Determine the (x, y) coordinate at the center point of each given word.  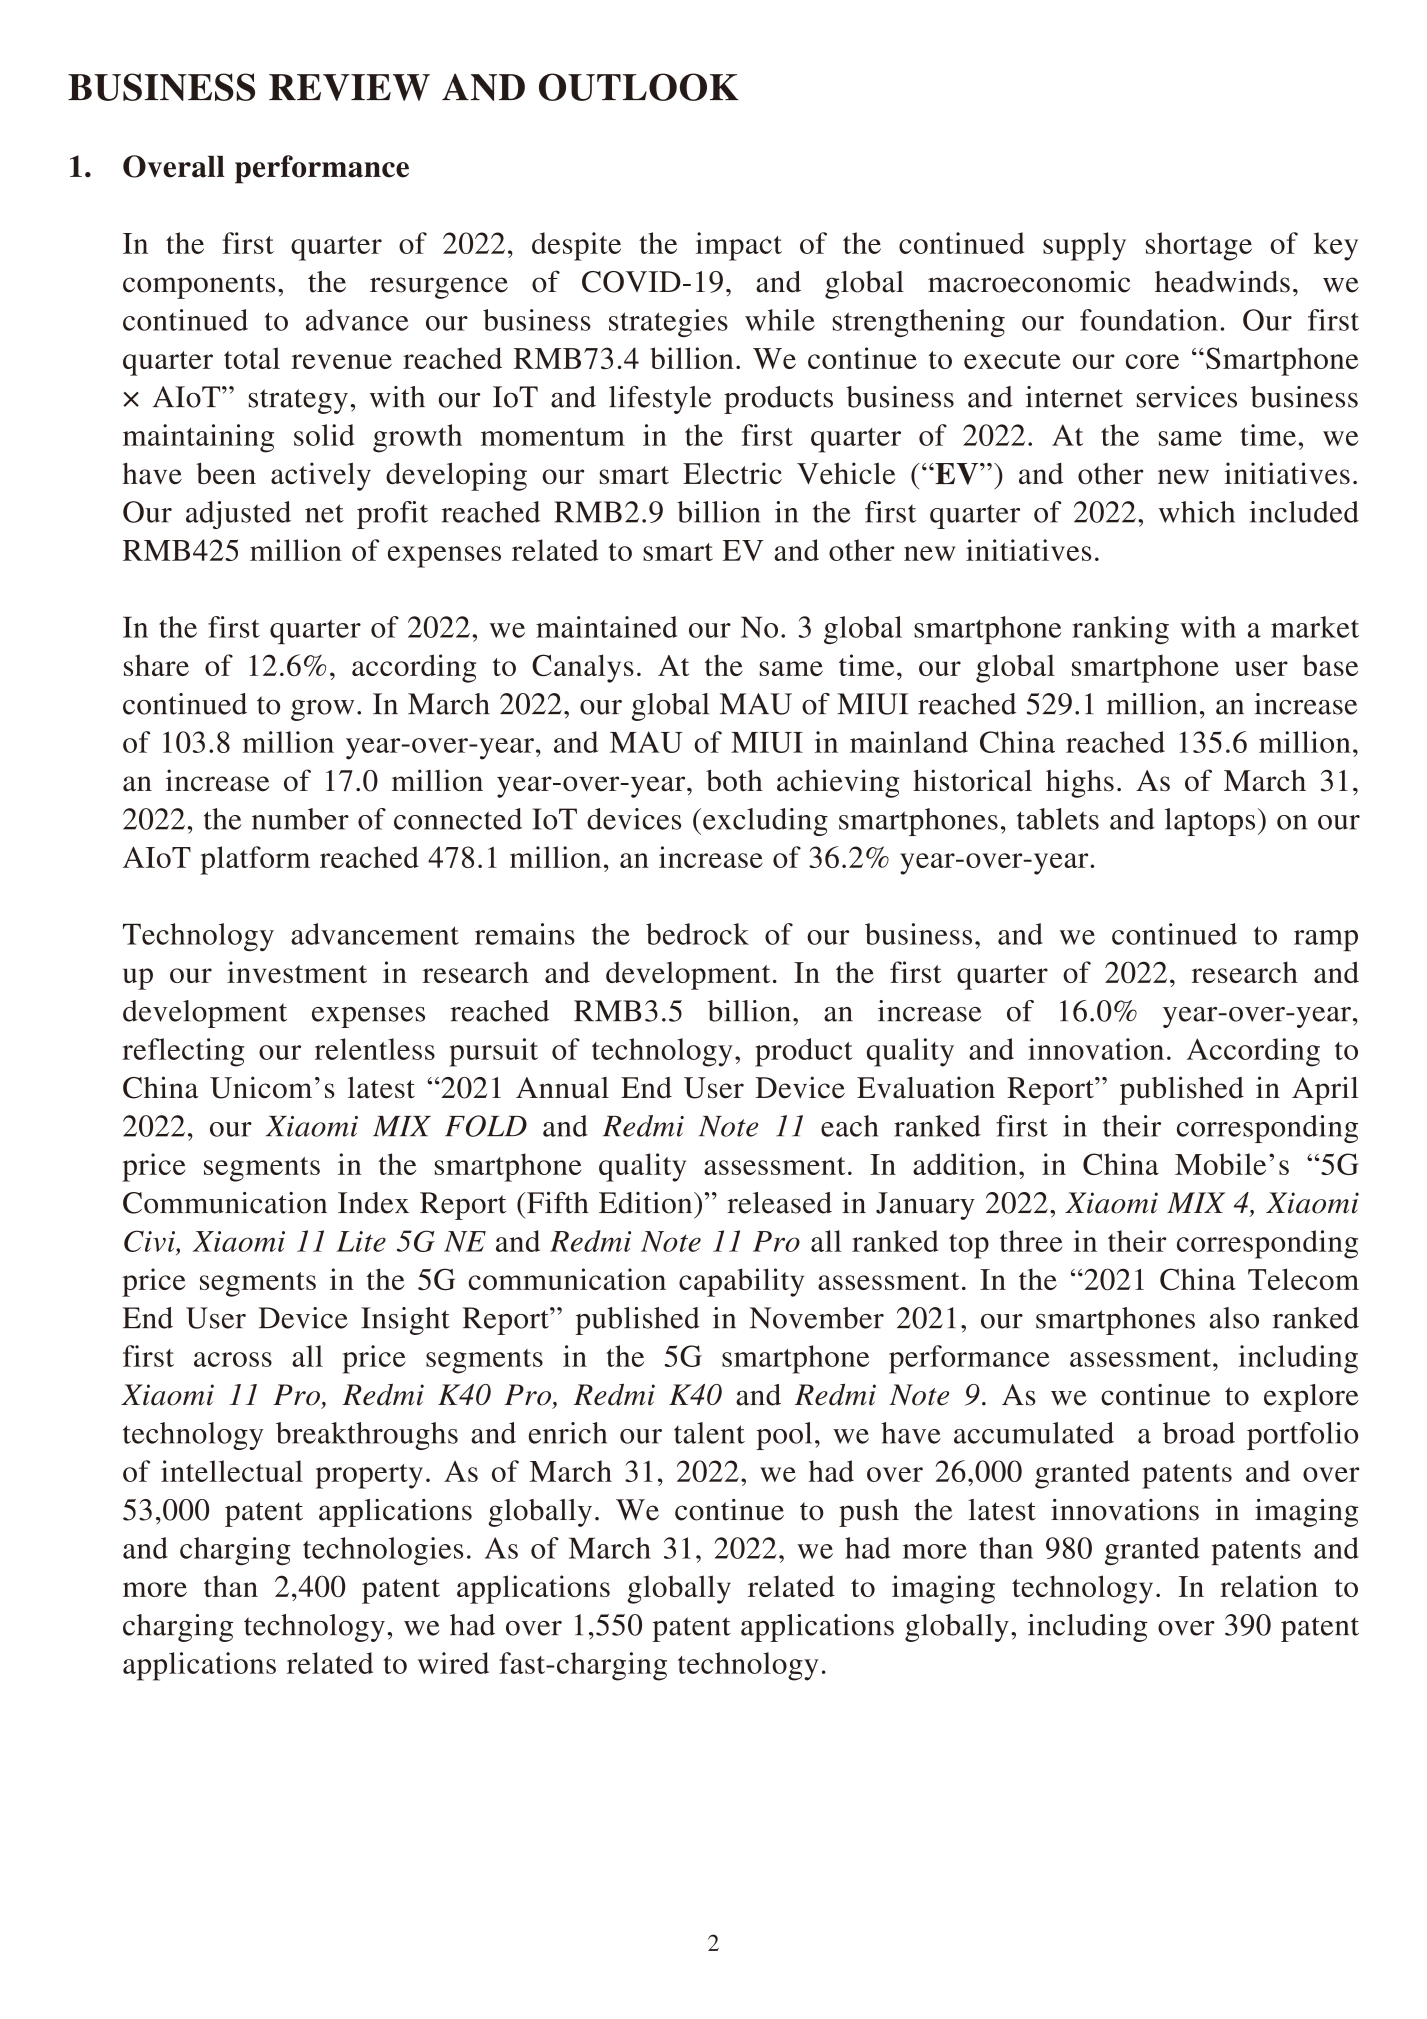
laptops (1210, 822)
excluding (765, 822)
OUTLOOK (639, 87)
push (869, 1513)
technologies (383, 1551)
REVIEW (349, 87)
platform (255, 860)
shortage (1199, 246)
